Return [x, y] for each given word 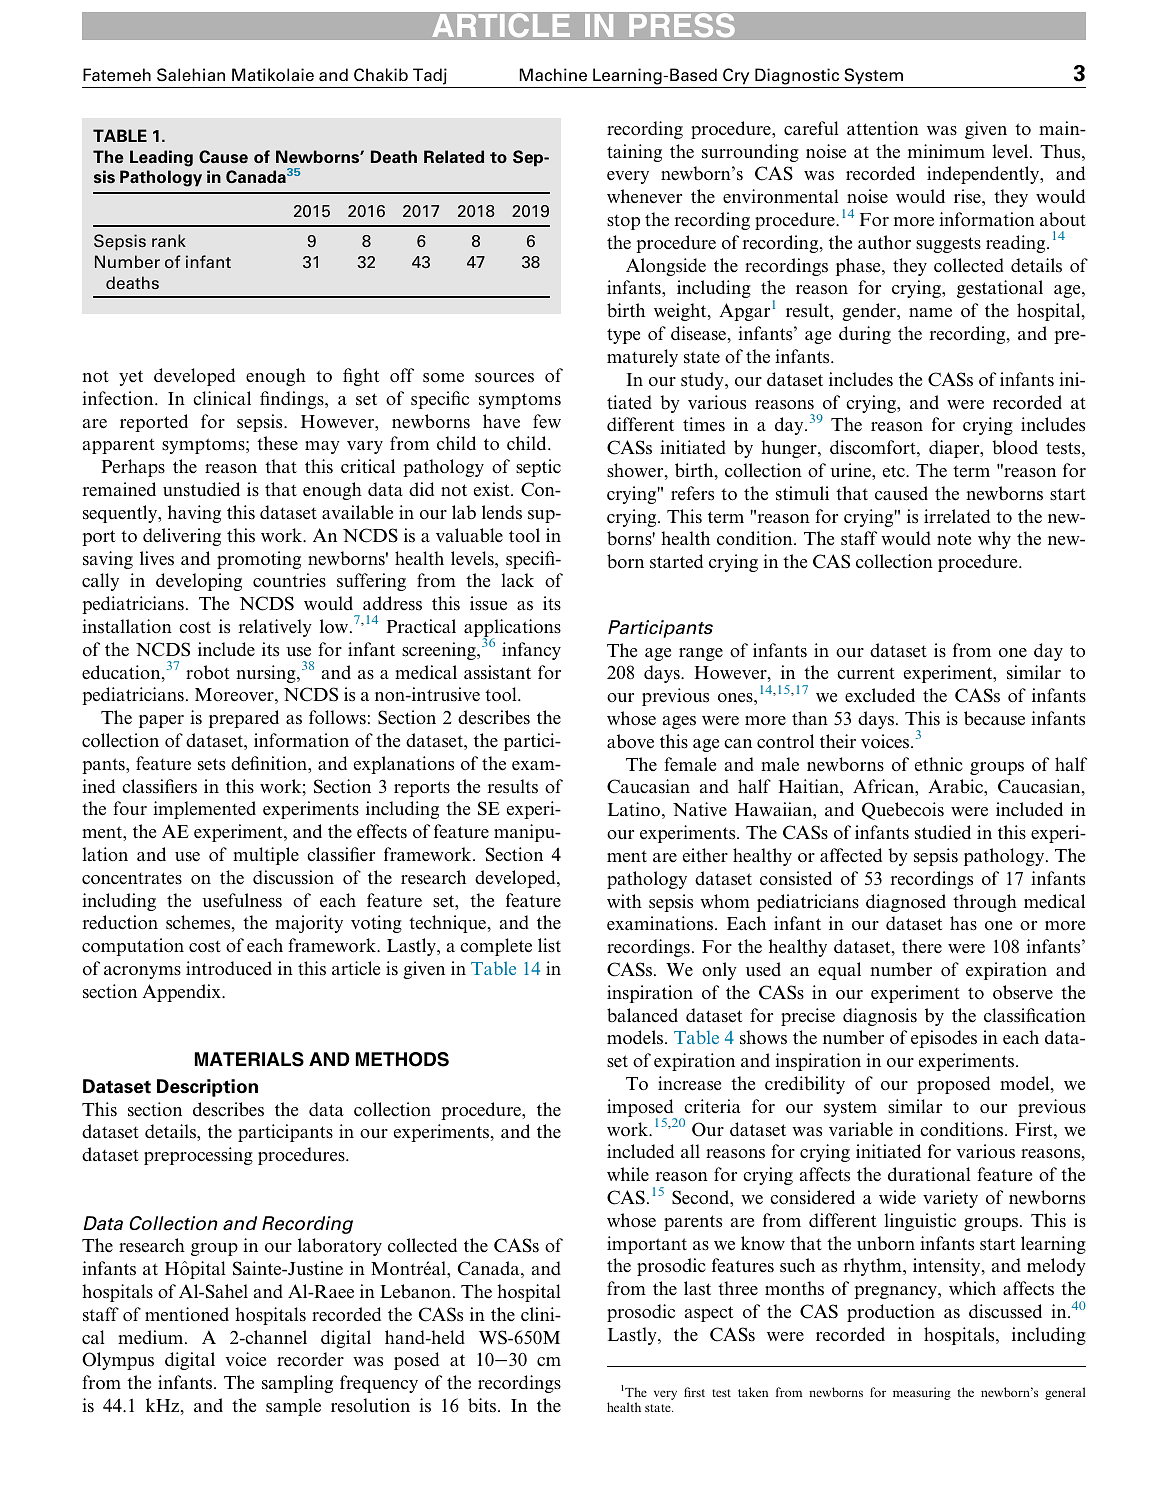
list [549, 945]
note [954, 539]
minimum [946, 151]
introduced [229, 968]
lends [502, 512]
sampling [297, 1384]
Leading [161, 158]
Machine [553, 75]
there [922, 946]
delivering [182, 537]
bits [483, 1405]
